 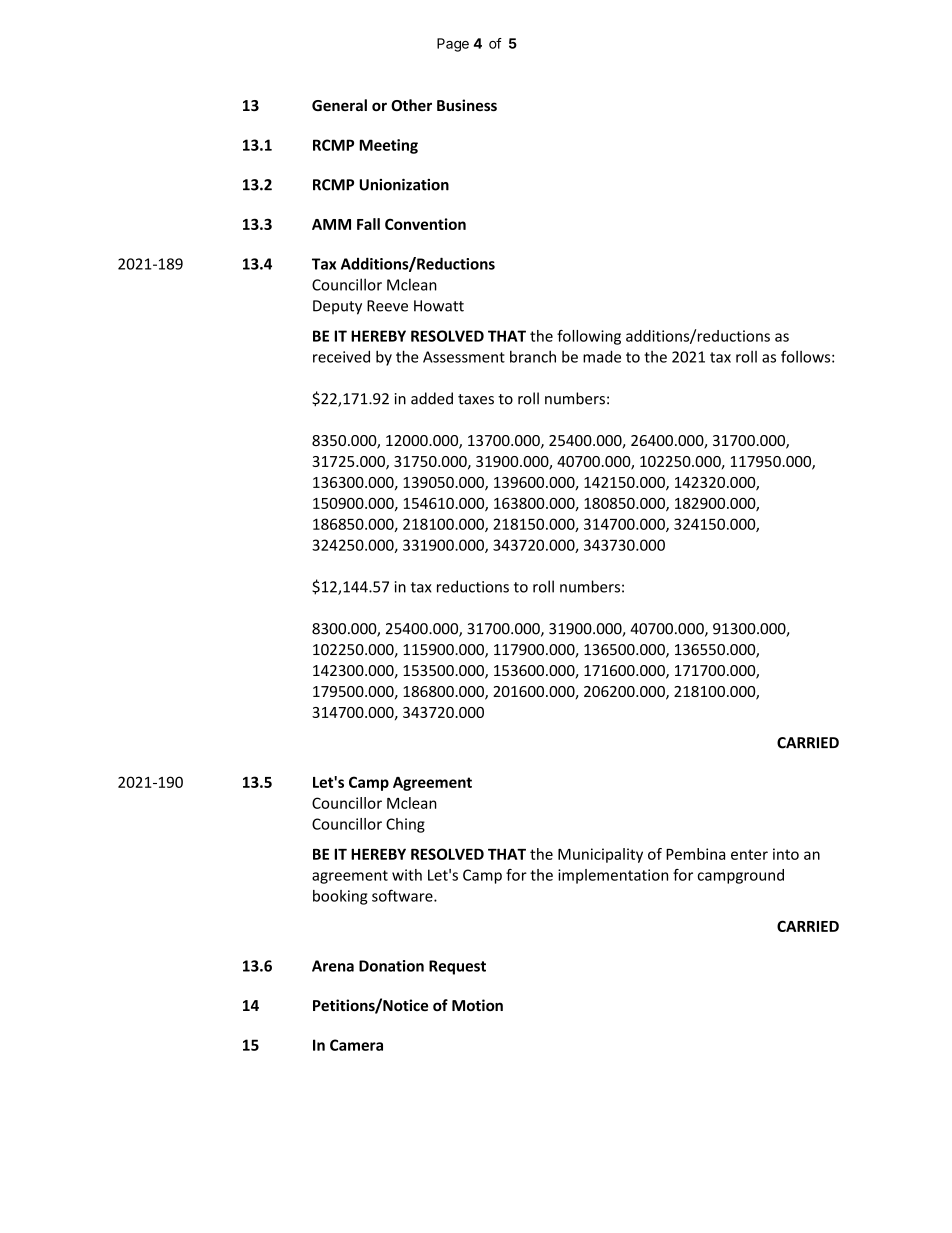 I want to click on taxes, so click(x=476, y=399).
